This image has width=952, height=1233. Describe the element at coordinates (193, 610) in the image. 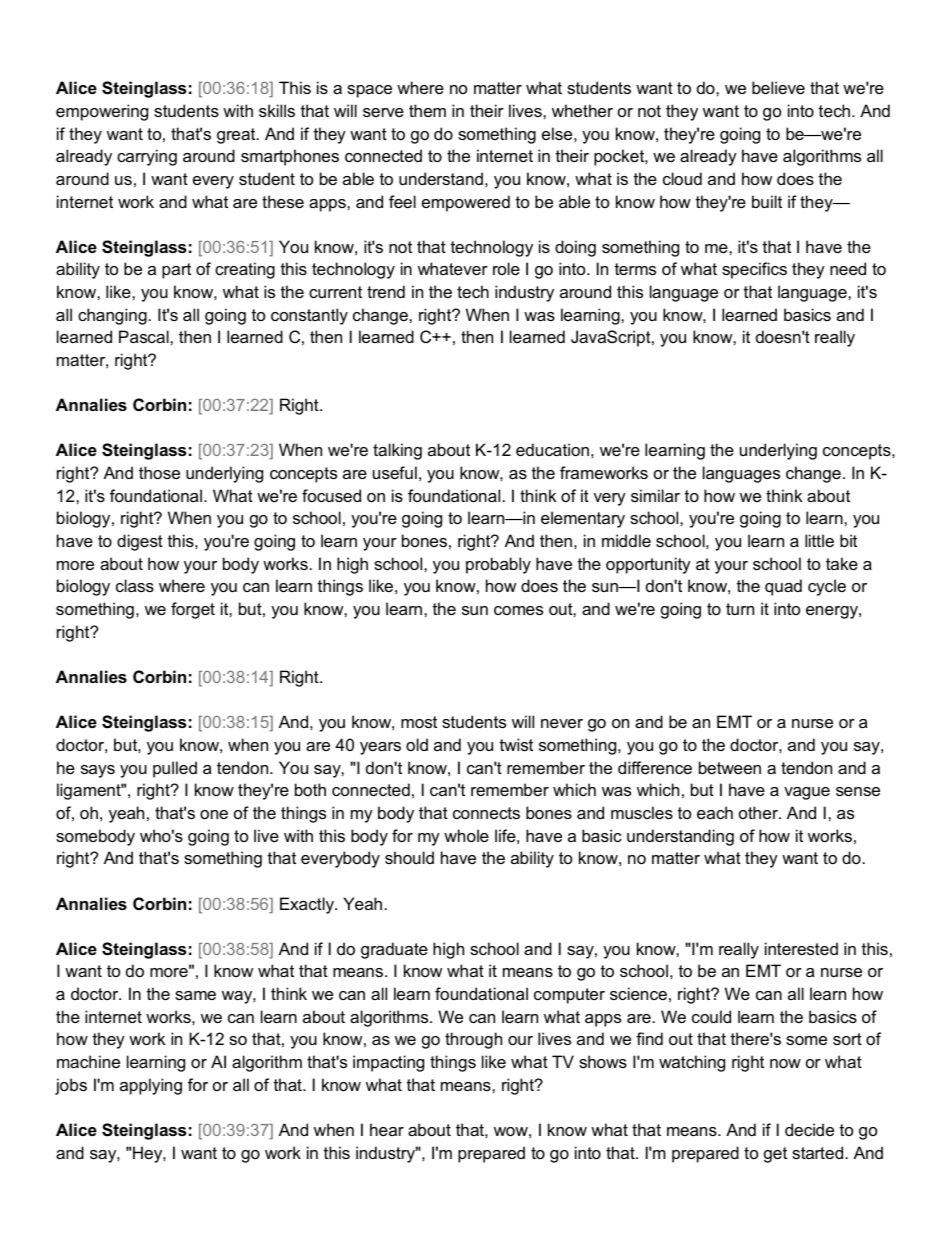

I see `forget` at that location.
